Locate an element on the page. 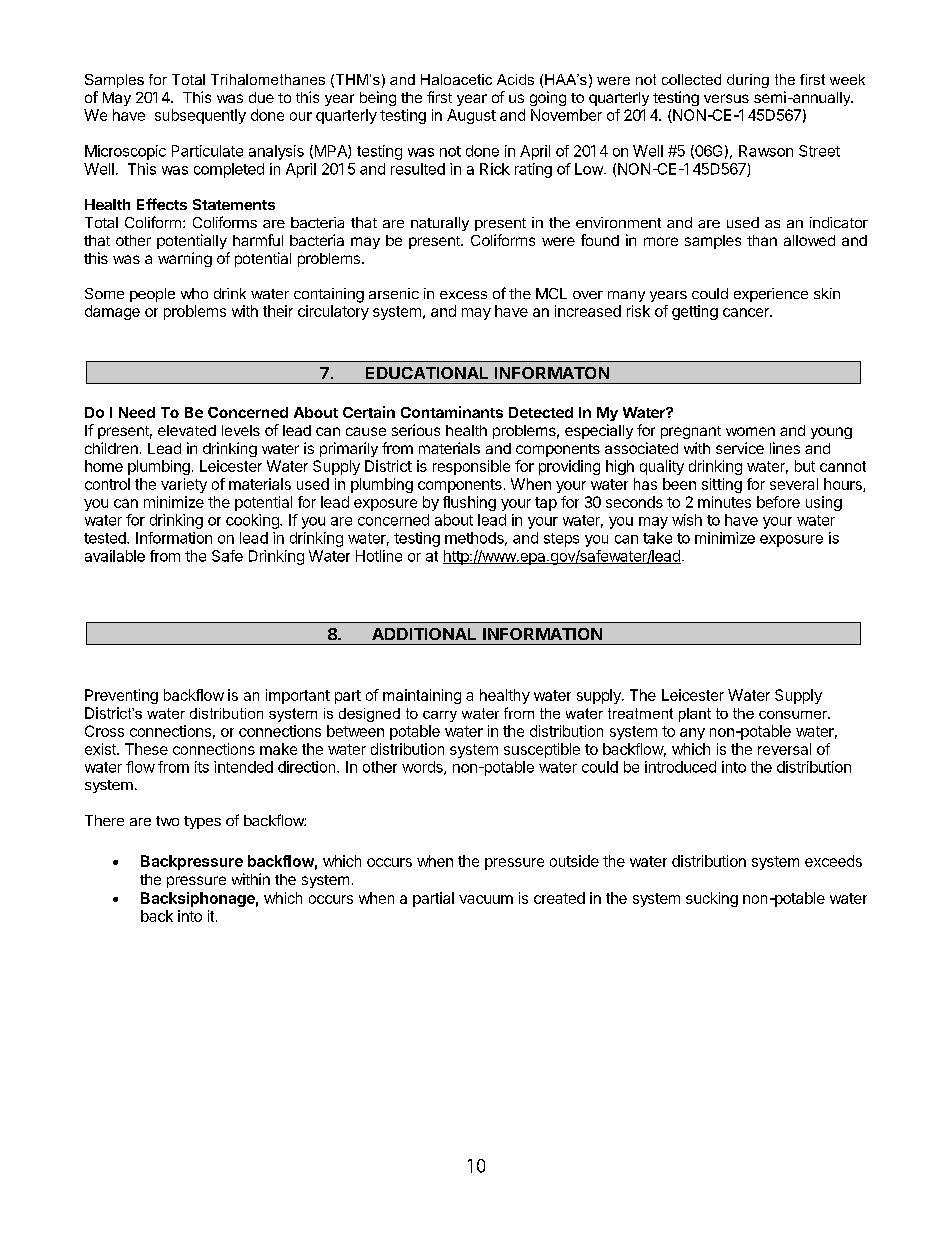 The width and height of the page is (952, 1233). sucking is located at coordinates (712, 899).
